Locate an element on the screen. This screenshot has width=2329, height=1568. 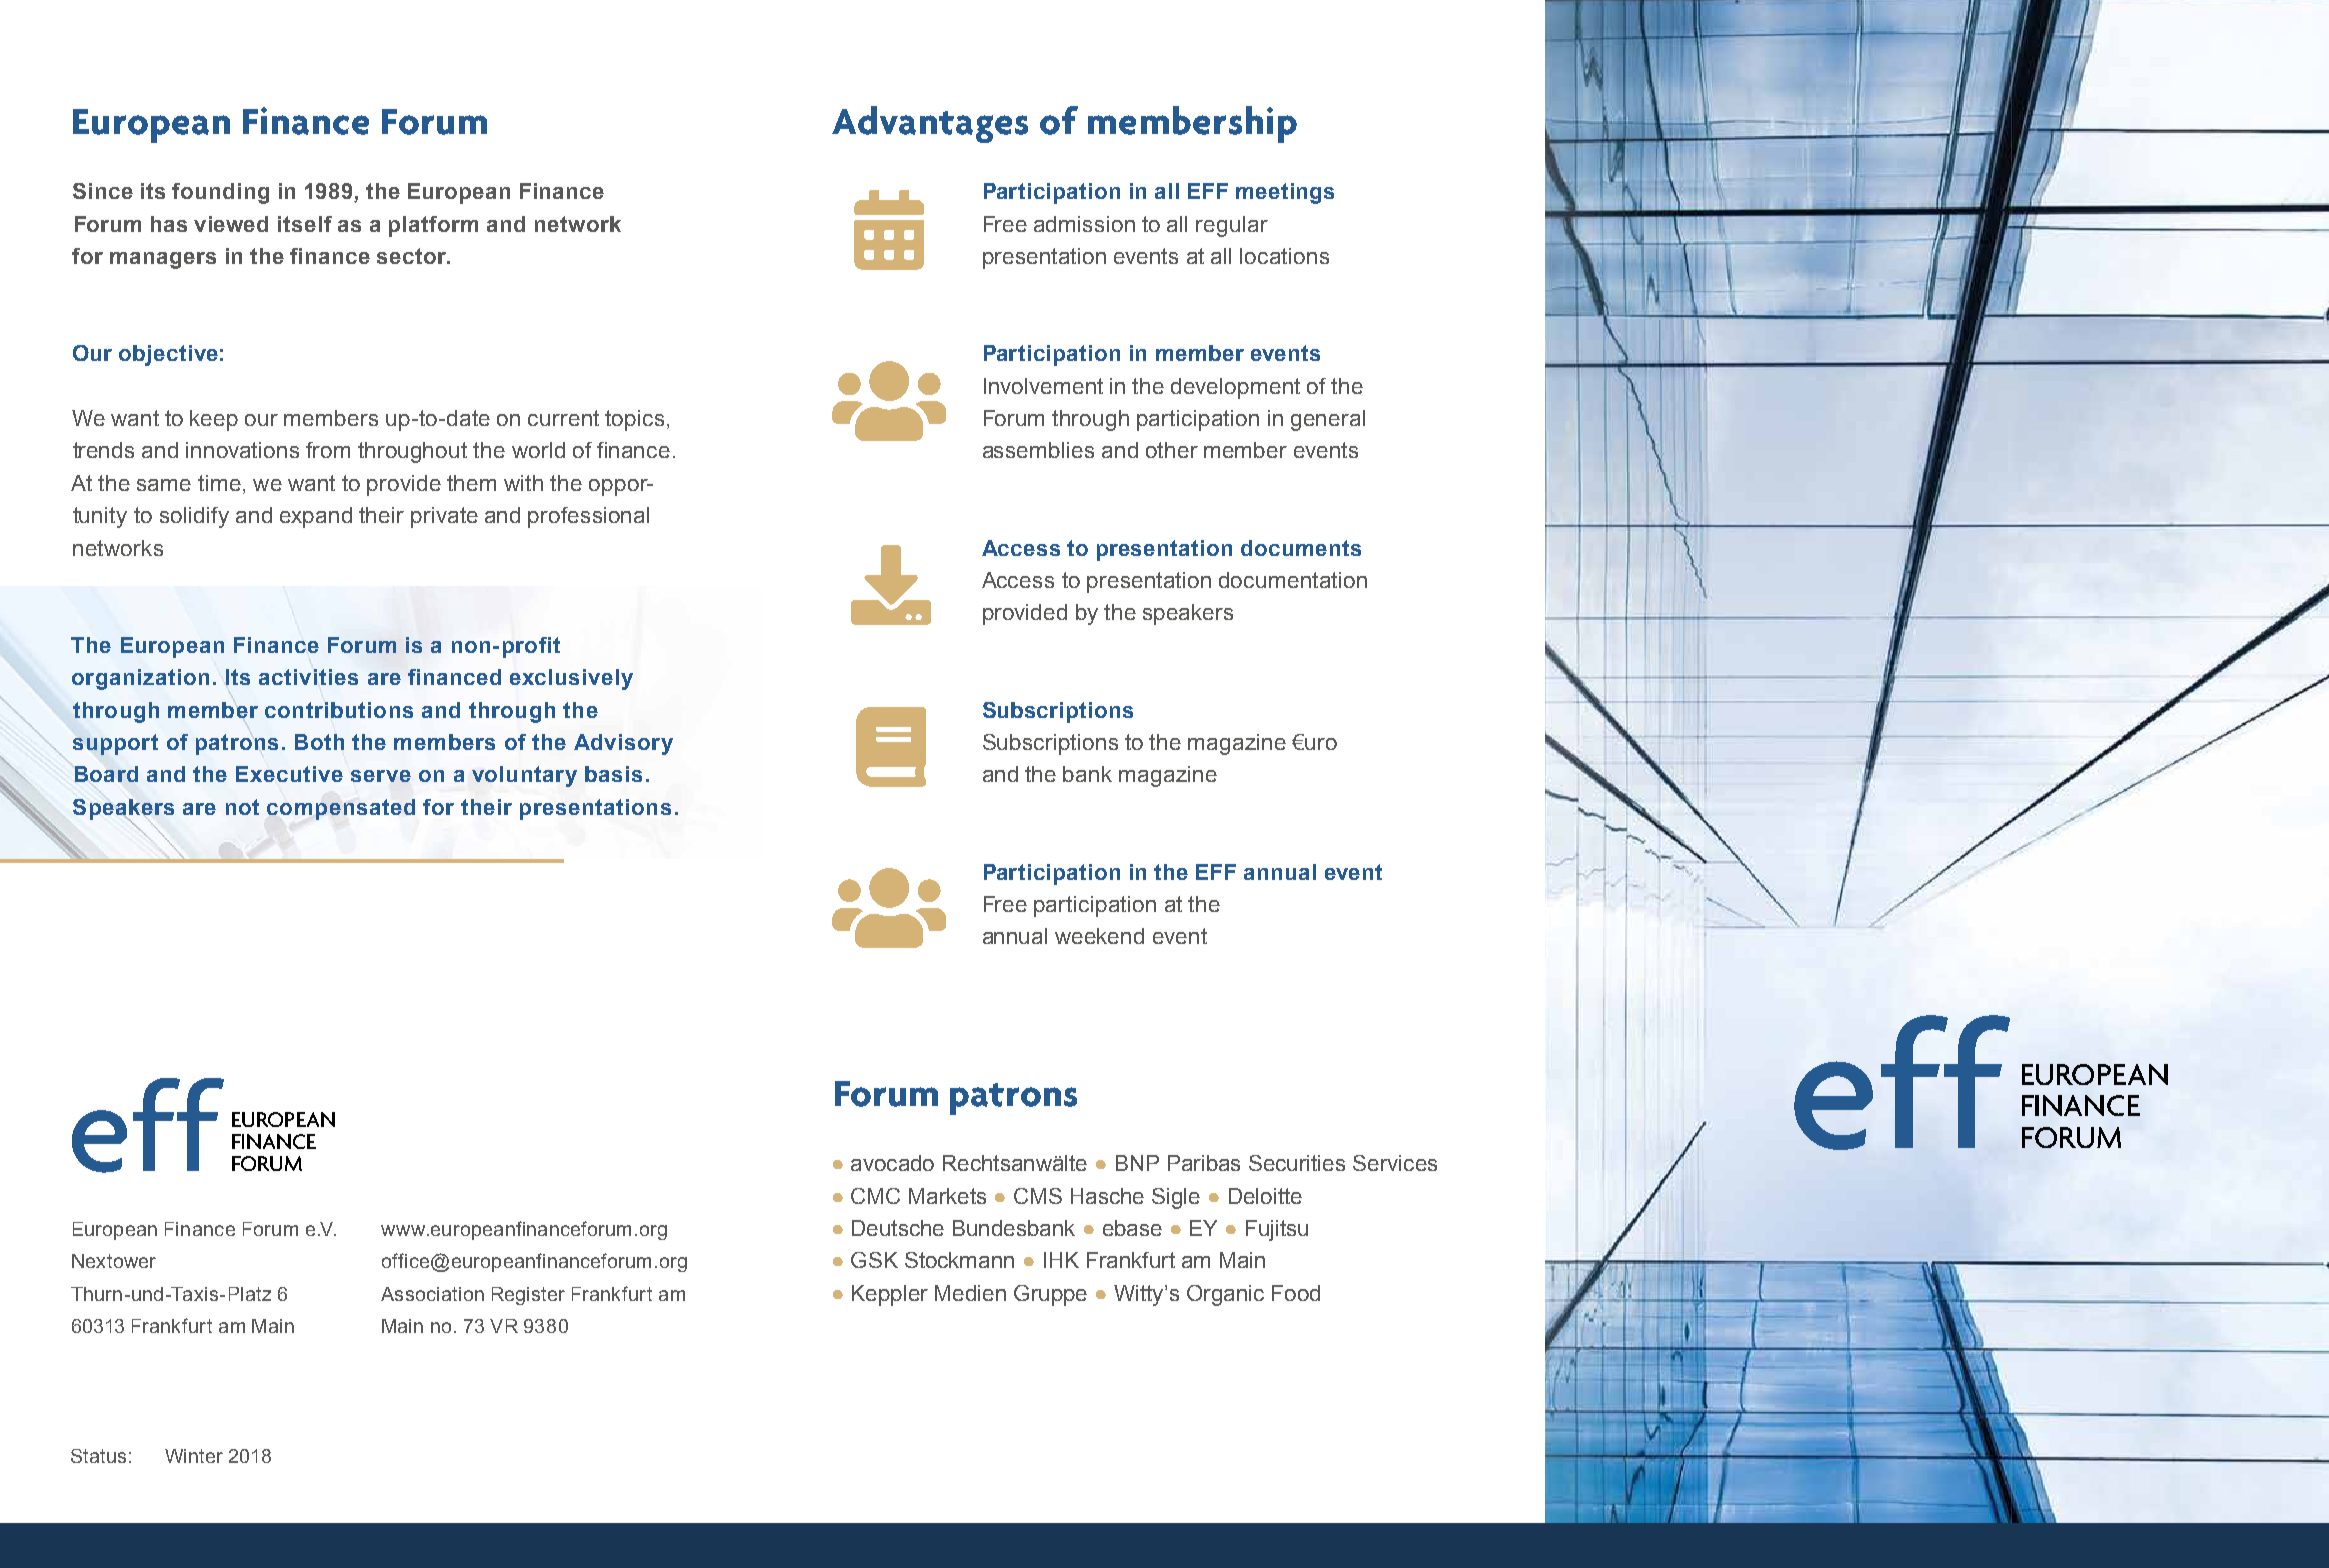
Association is located at coordinates (432, 1294).
